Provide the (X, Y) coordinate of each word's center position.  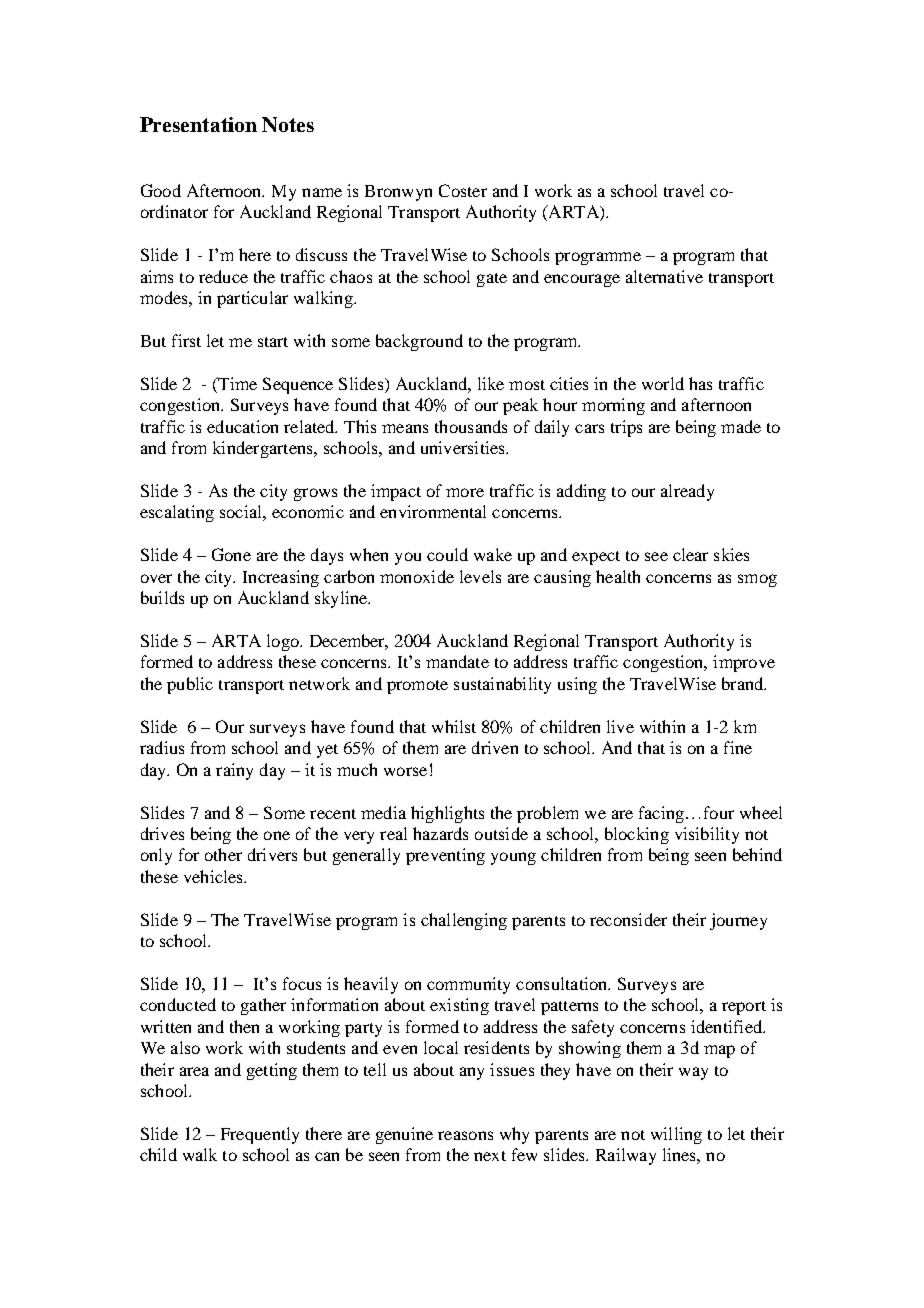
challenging (464, 921)
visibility (707, 835)
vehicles (214, 876)
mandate (457, 661)
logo (284, 642)
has (700, 383)
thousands (471, 426)
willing (676, 1135)
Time (236, 383)
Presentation (198, 124)
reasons (465, 1135)
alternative (664, 276)
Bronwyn (398, 193)
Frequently (260, 1135)
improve (744, 663)
